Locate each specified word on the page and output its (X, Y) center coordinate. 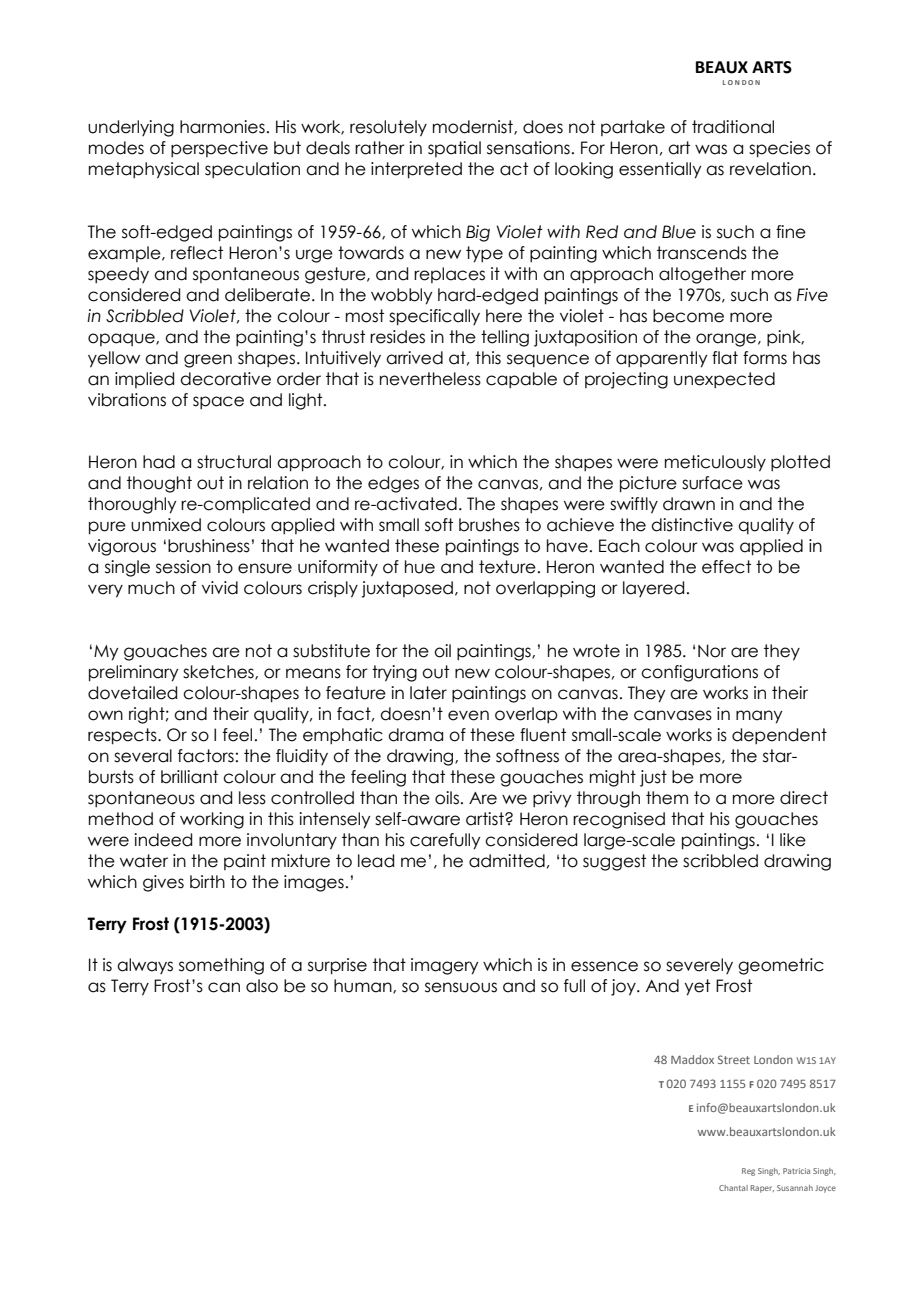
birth (207, 882)
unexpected (724, 380)
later (428, 693)
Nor (712, 651)
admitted (507, 861)
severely (699, 966)
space (218, 402)
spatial (454, 149)
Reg (748, 1172)
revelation (770, 169)
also (262, 986)
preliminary (133, 673)
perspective (219, 149)
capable (521, 380)
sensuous (461, 987)
